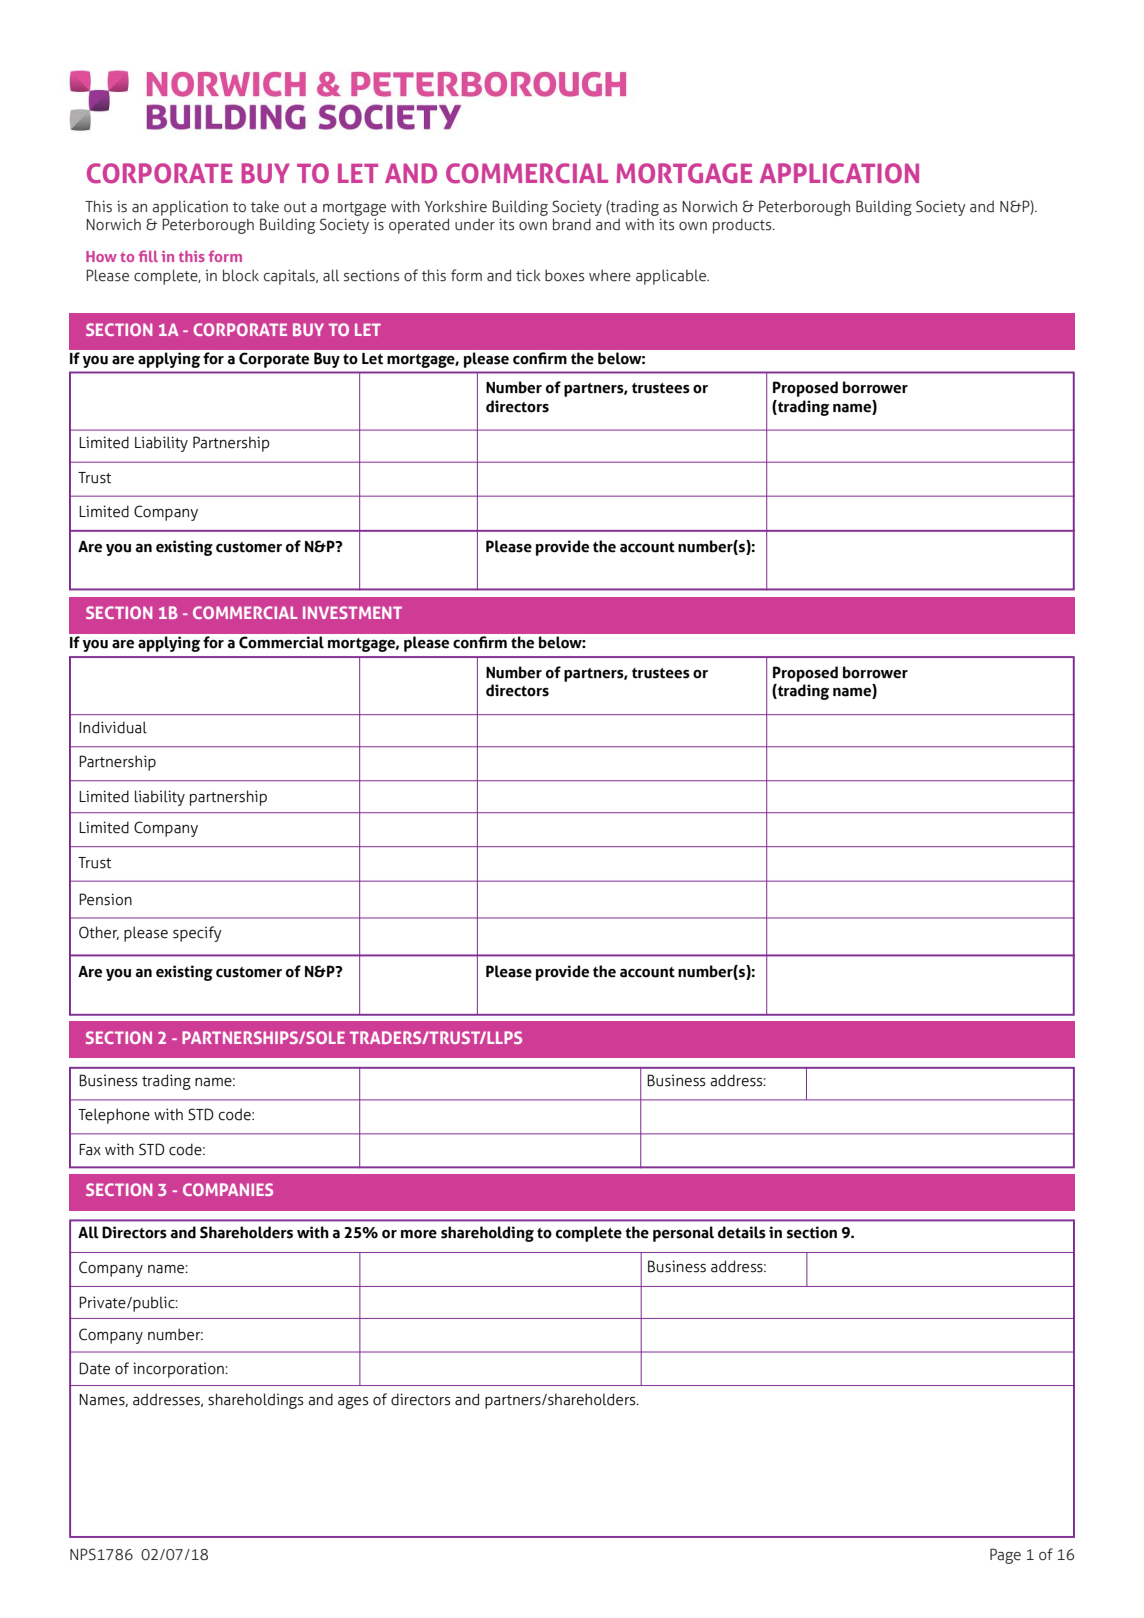 This screenshot has height=1618, width=1144. I want to click on Page, so click(1005, 1556).
